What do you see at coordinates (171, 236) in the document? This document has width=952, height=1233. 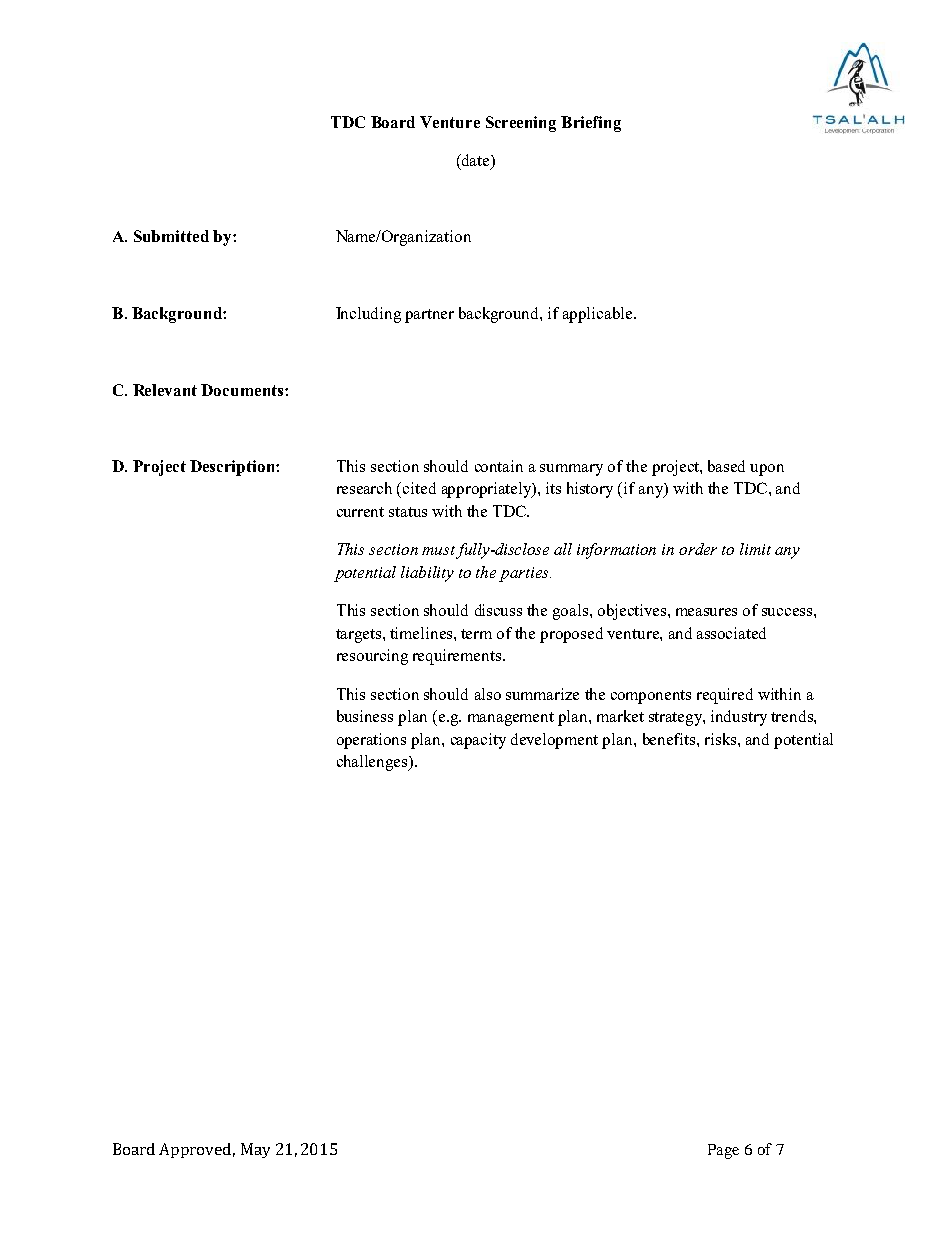 I see `Submitted` at bounding box center [171, 236].
